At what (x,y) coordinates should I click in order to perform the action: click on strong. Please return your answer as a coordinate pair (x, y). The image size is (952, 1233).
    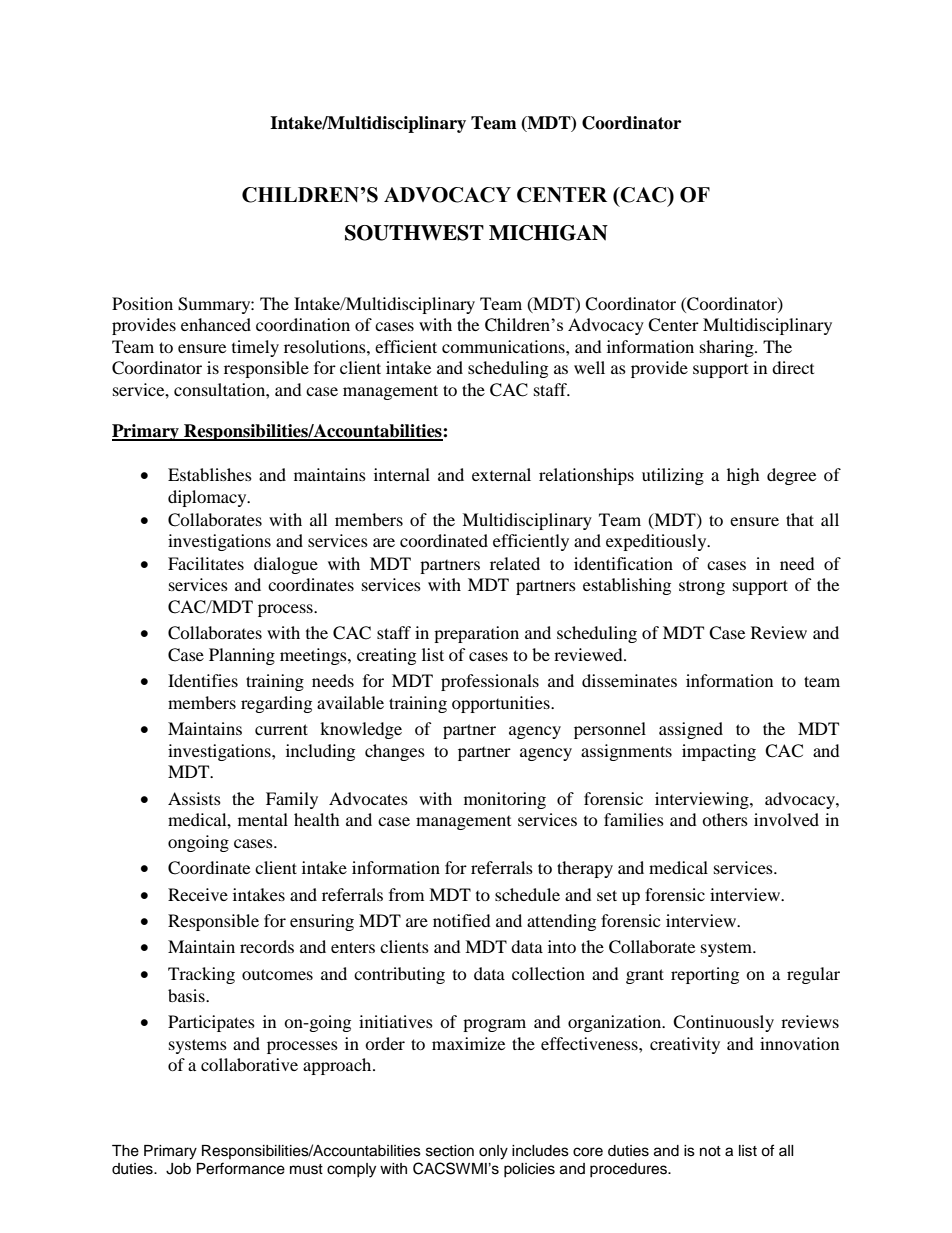
    Looking at the image, I should click on (702, 587).
